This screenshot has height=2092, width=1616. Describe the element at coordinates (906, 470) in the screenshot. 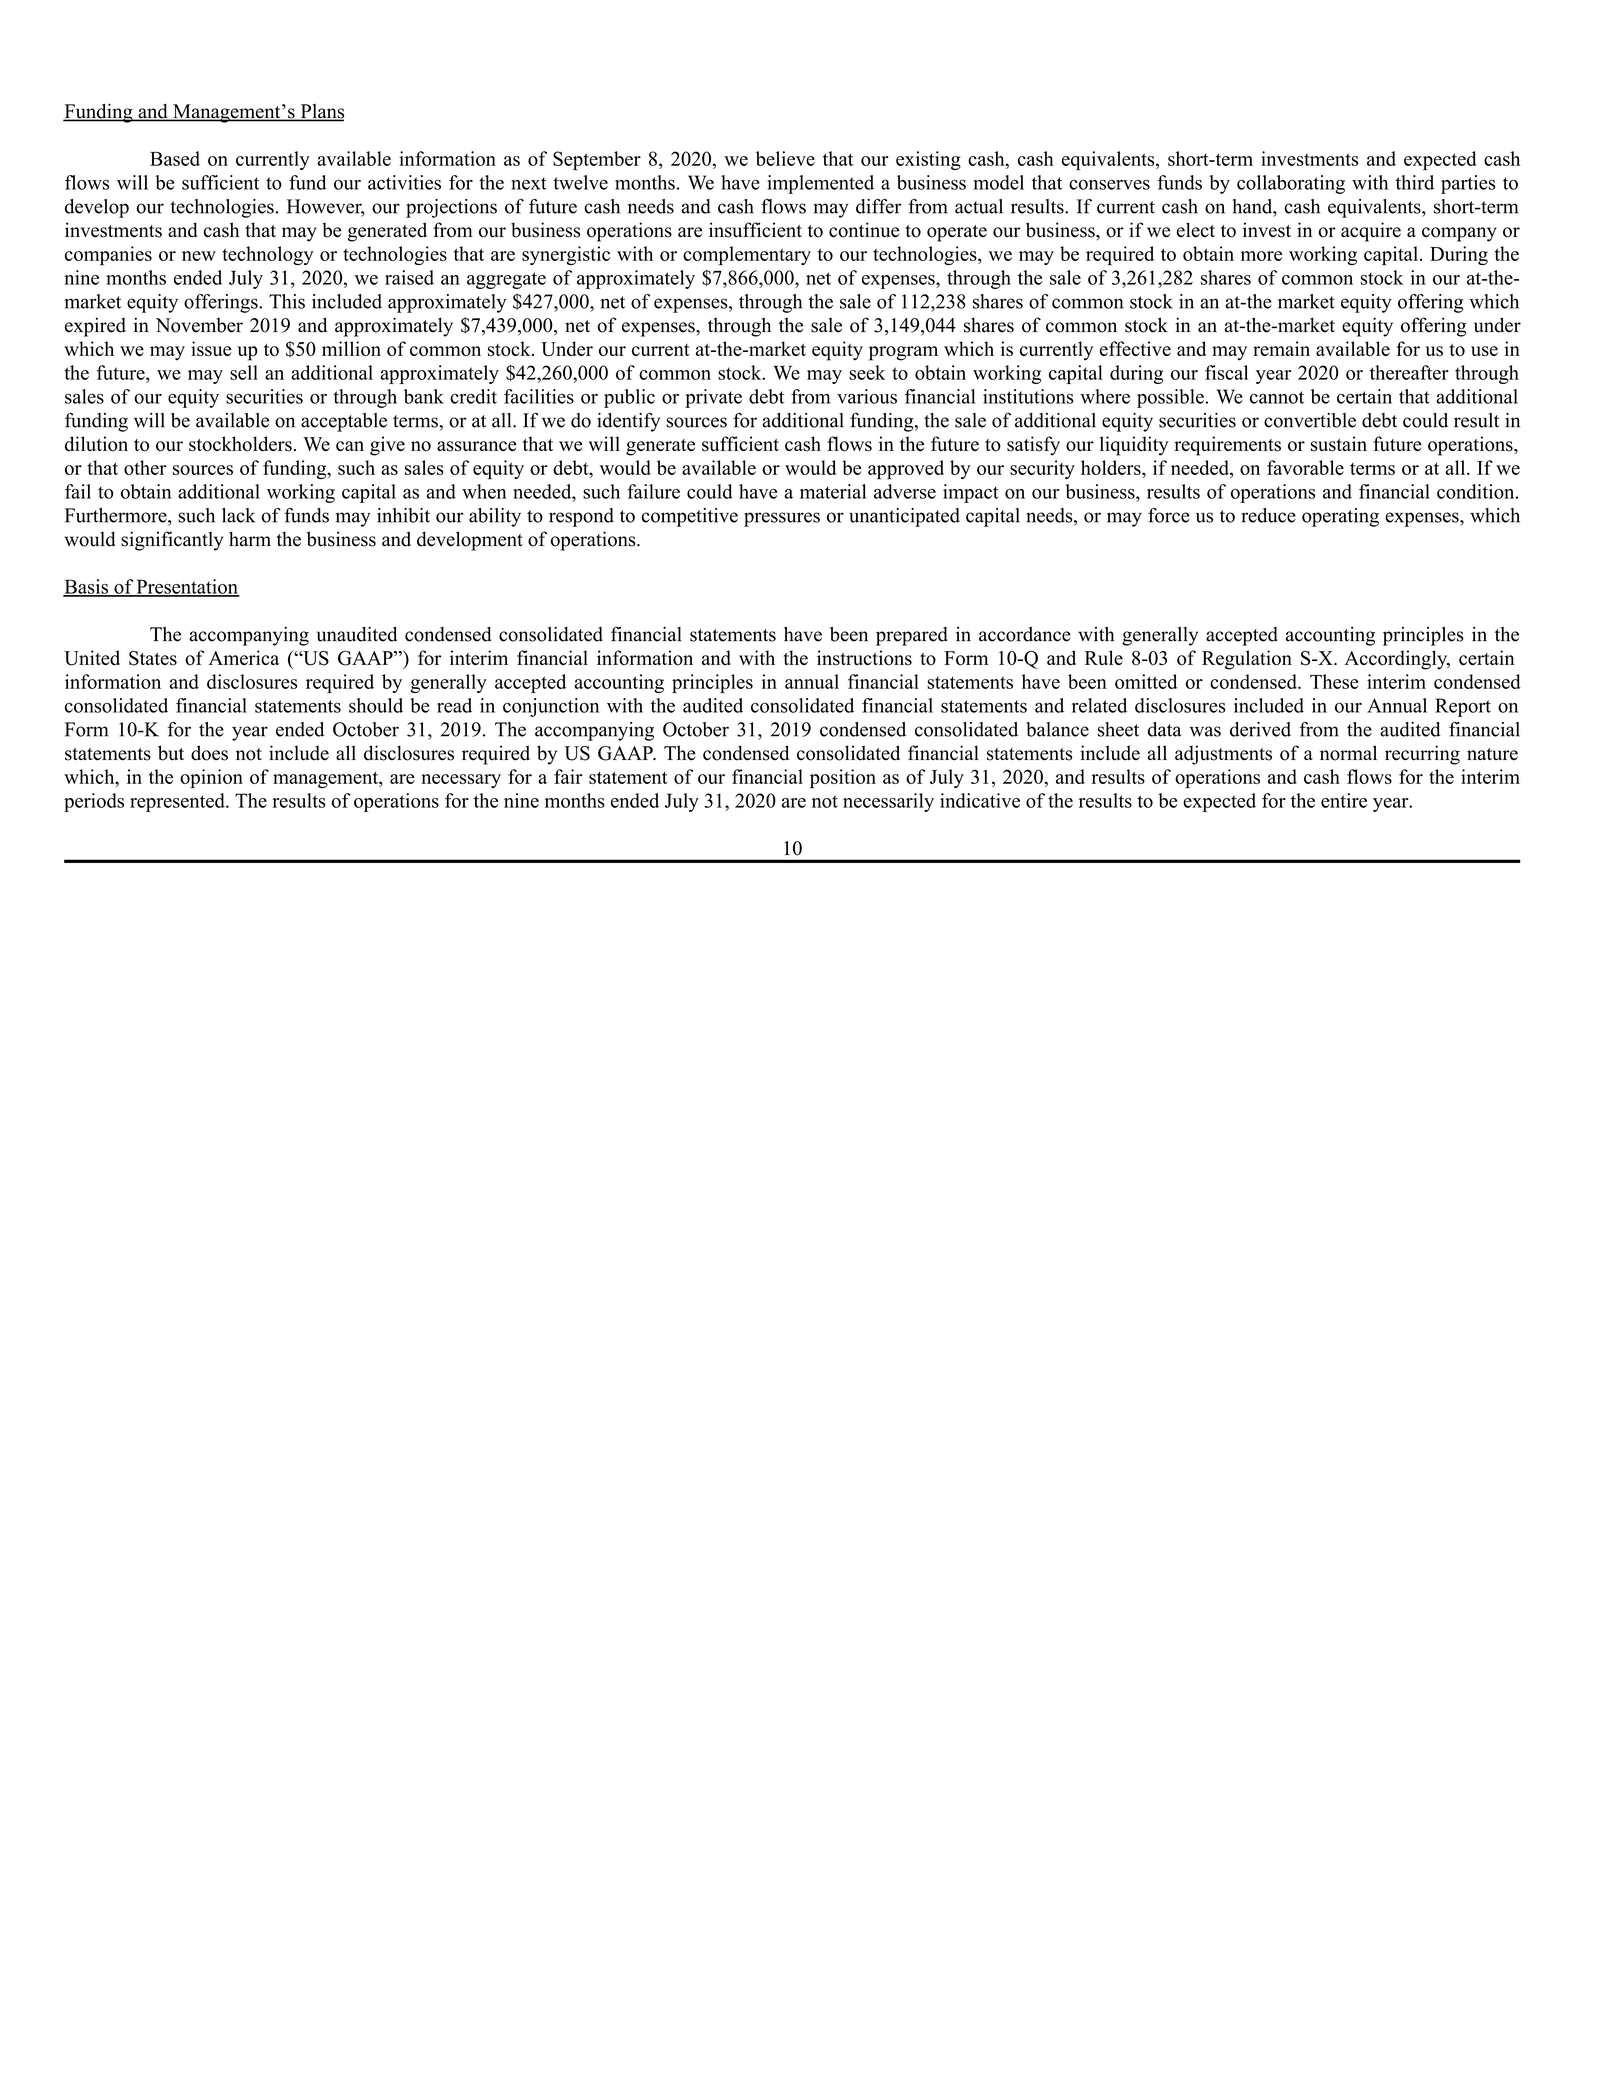

I see `approved` at that location.
